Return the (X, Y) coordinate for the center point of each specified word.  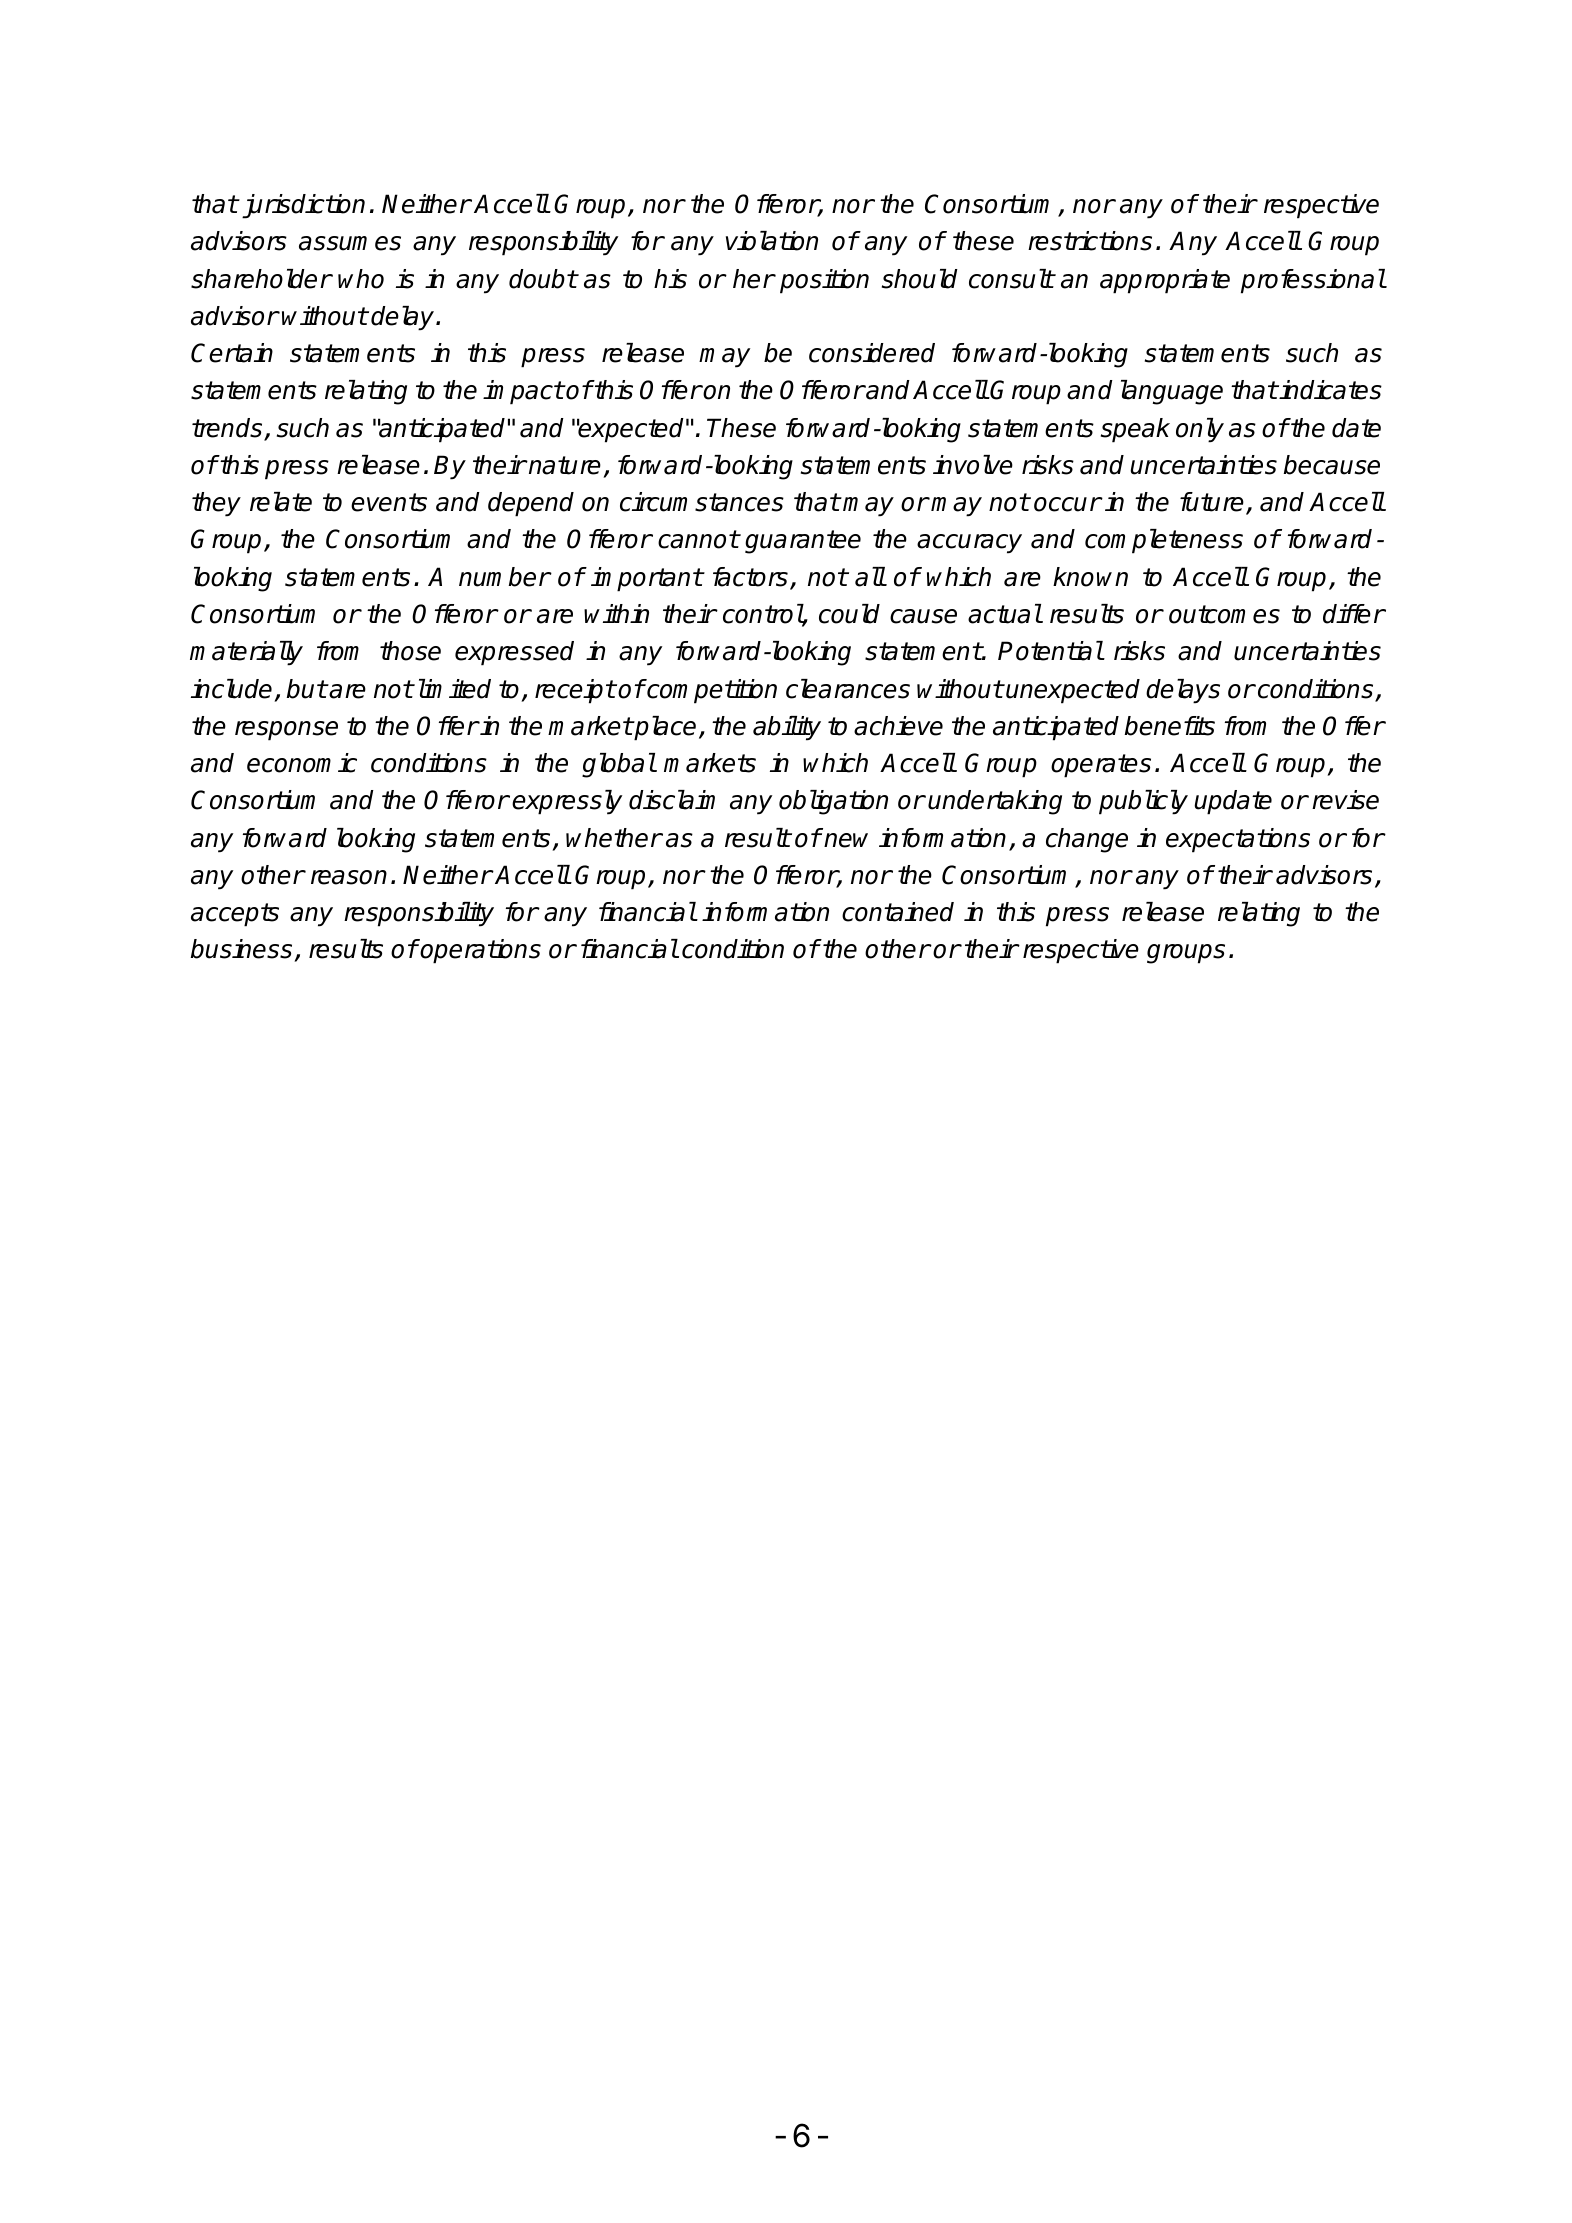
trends (228, 429)
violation (772, 241)
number (504, 577)
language (1172, 392)
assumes (350, 243)
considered (872, 353)
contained (898, 912)
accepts (235, 915)
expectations (1238, 840)
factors (750, 577)
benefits (1170, 726)
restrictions (1090, 241)
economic (302, 763)
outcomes (1224, 614)
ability (787, 728)
